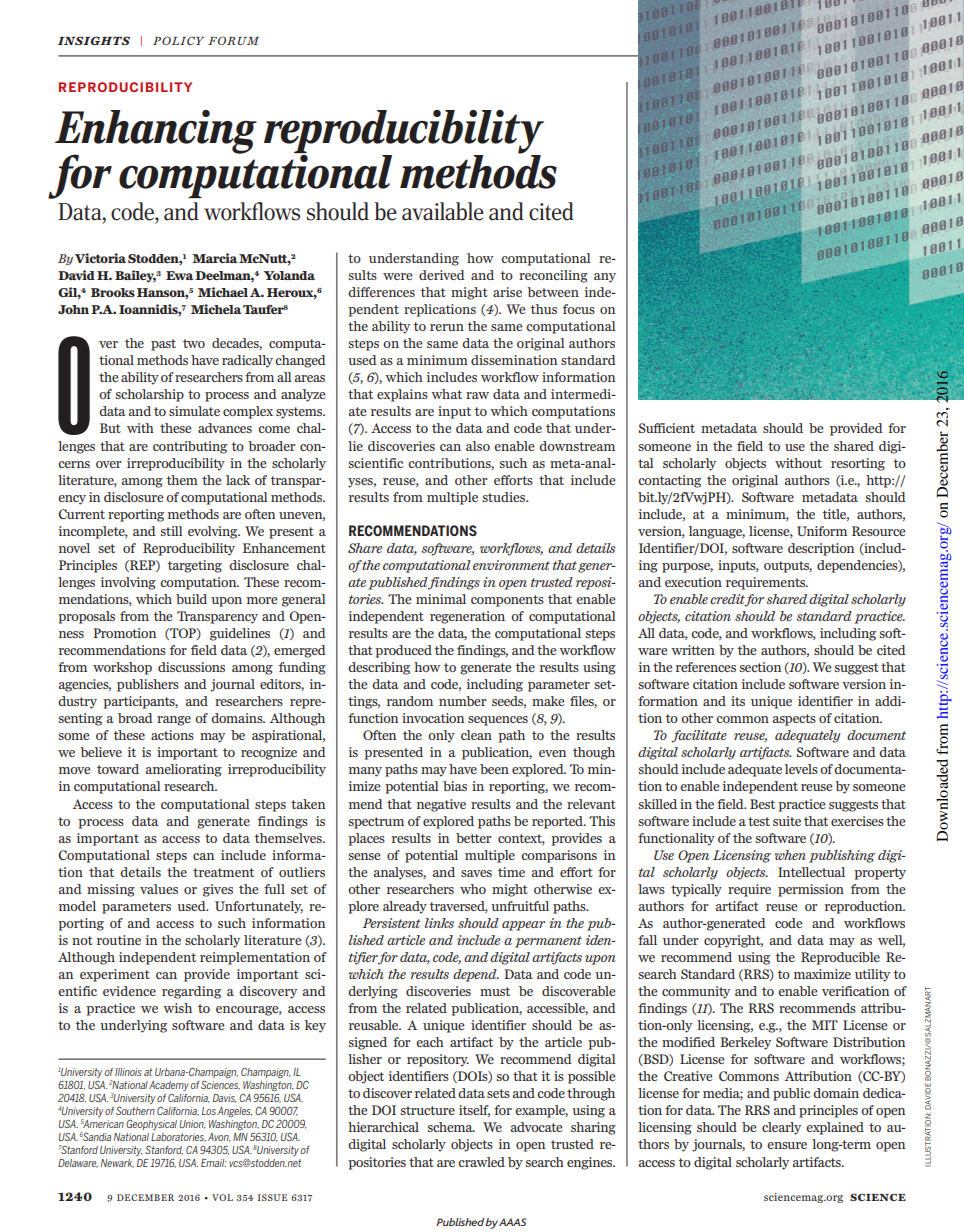 The width and height of the screenshot is (964, 1232). What do you see at coordinates (443, 211) in the screenshot?
I see `available` at bounding box center [443, 211].
